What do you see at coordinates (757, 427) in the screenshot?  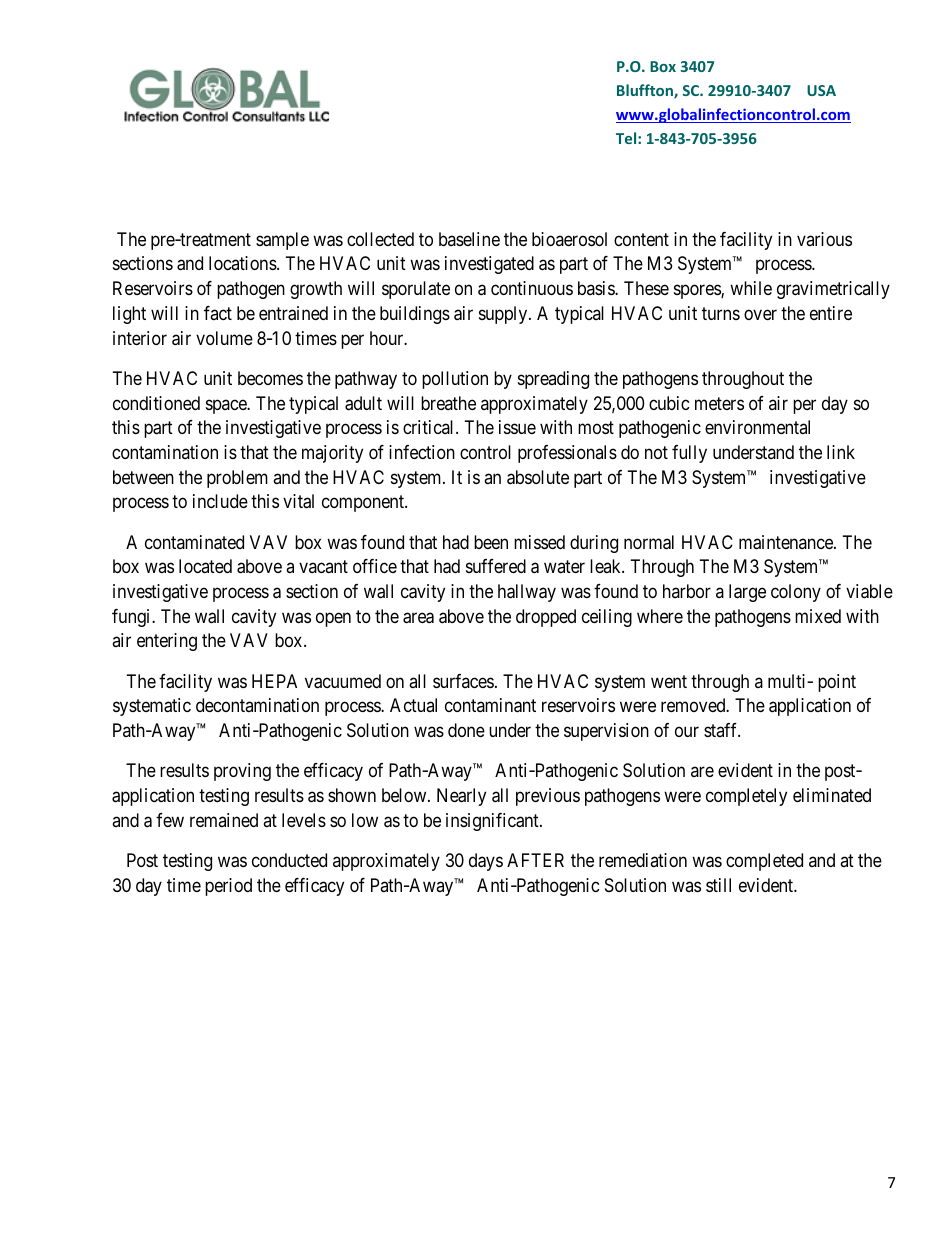 I see `environmental` at bounding box center [757, 427].
